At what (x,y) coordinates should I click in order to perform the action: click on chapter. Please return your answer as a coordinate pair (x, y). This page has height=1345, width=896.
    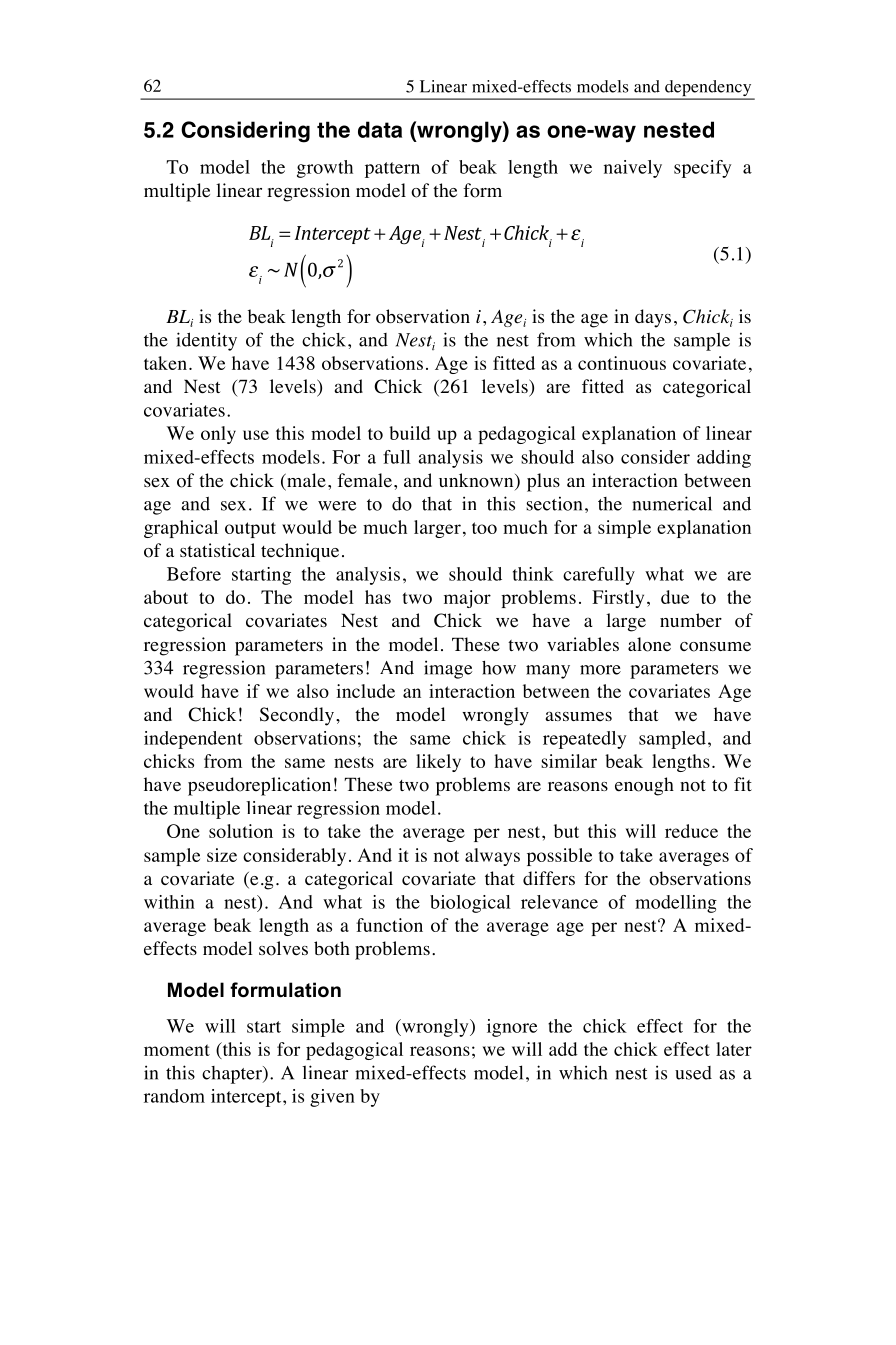
    Looking at the image, I should click on (233, 1075).
